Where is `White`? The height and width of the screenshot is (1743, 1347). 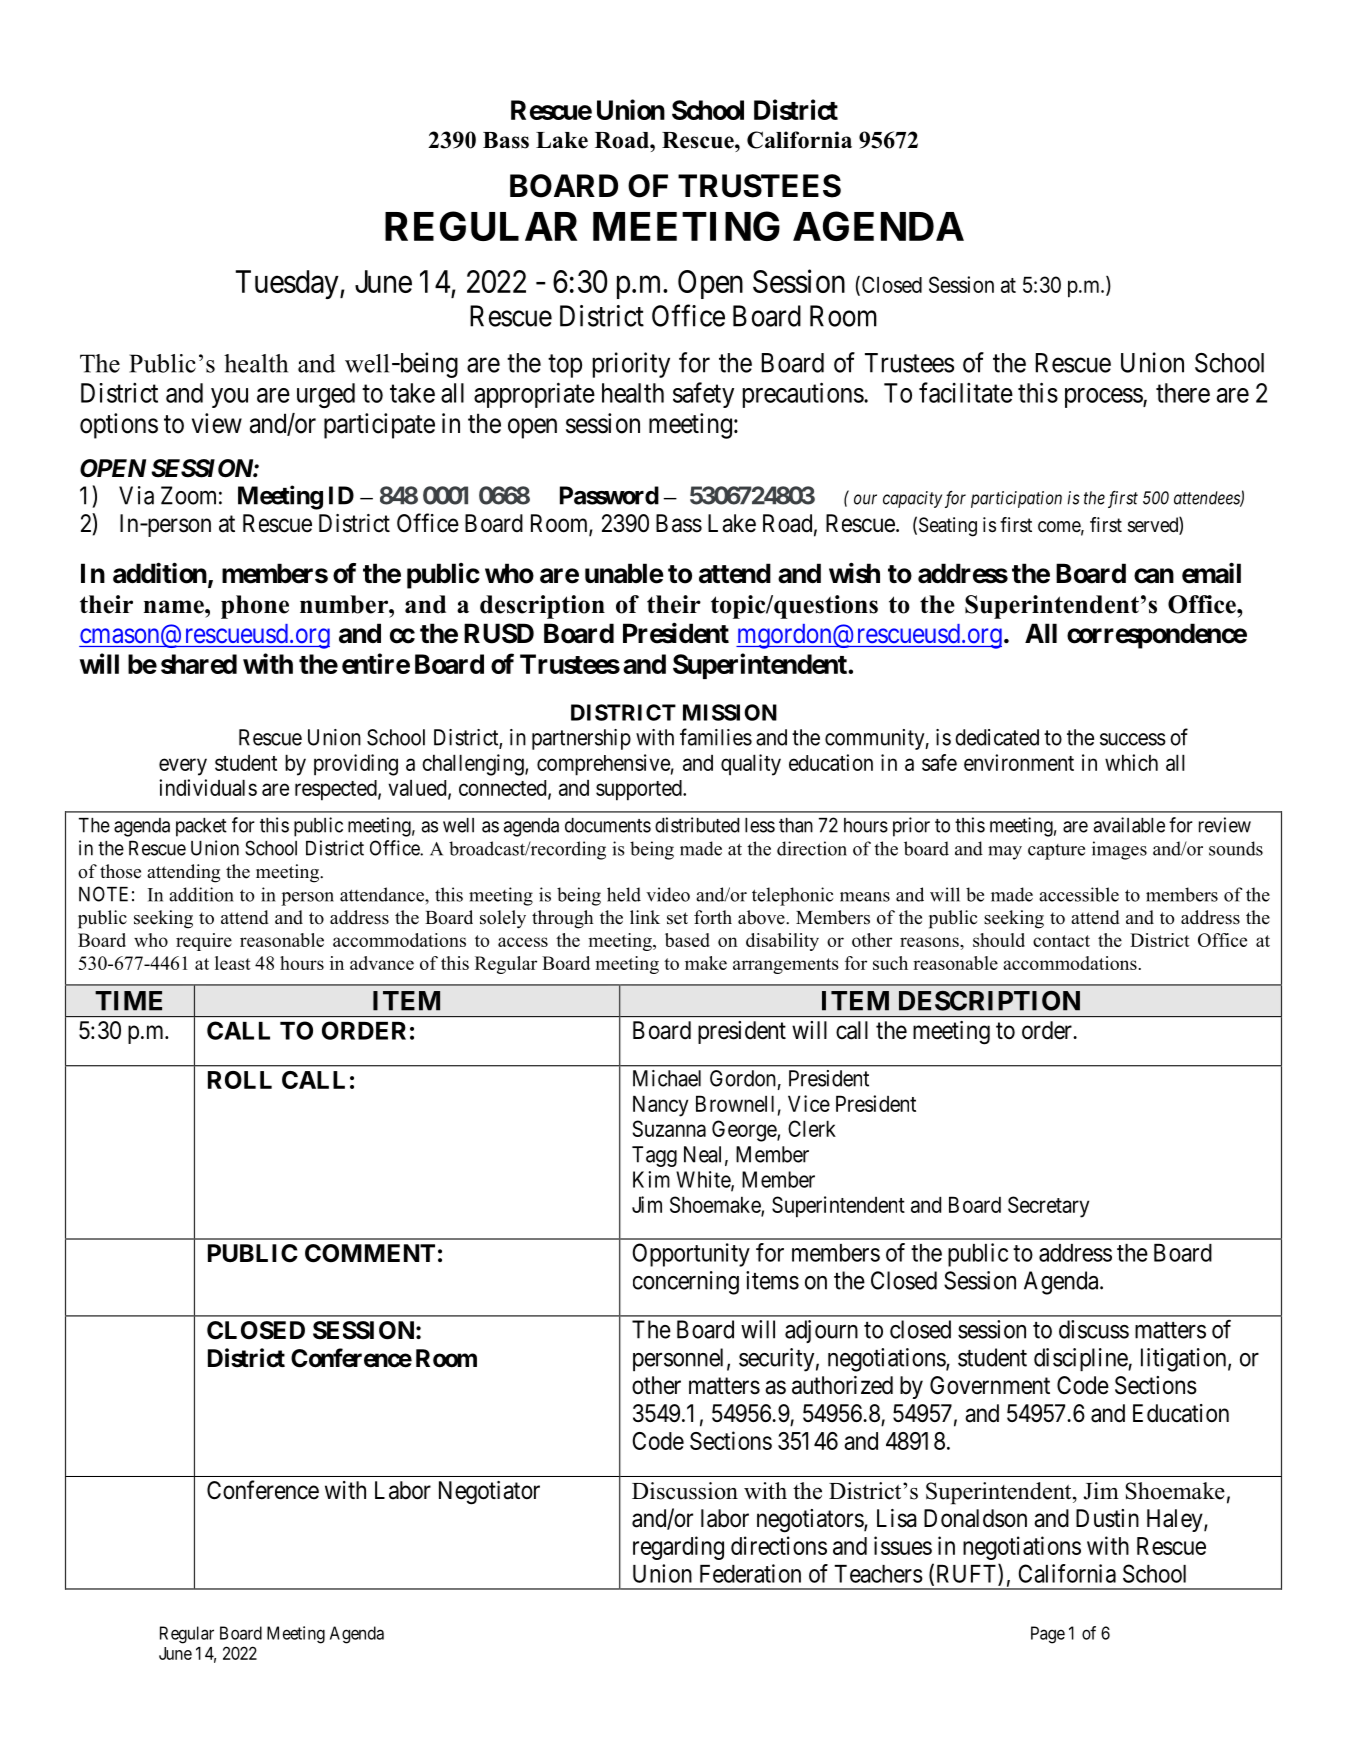 White is located at coordinates (704, 1180).
